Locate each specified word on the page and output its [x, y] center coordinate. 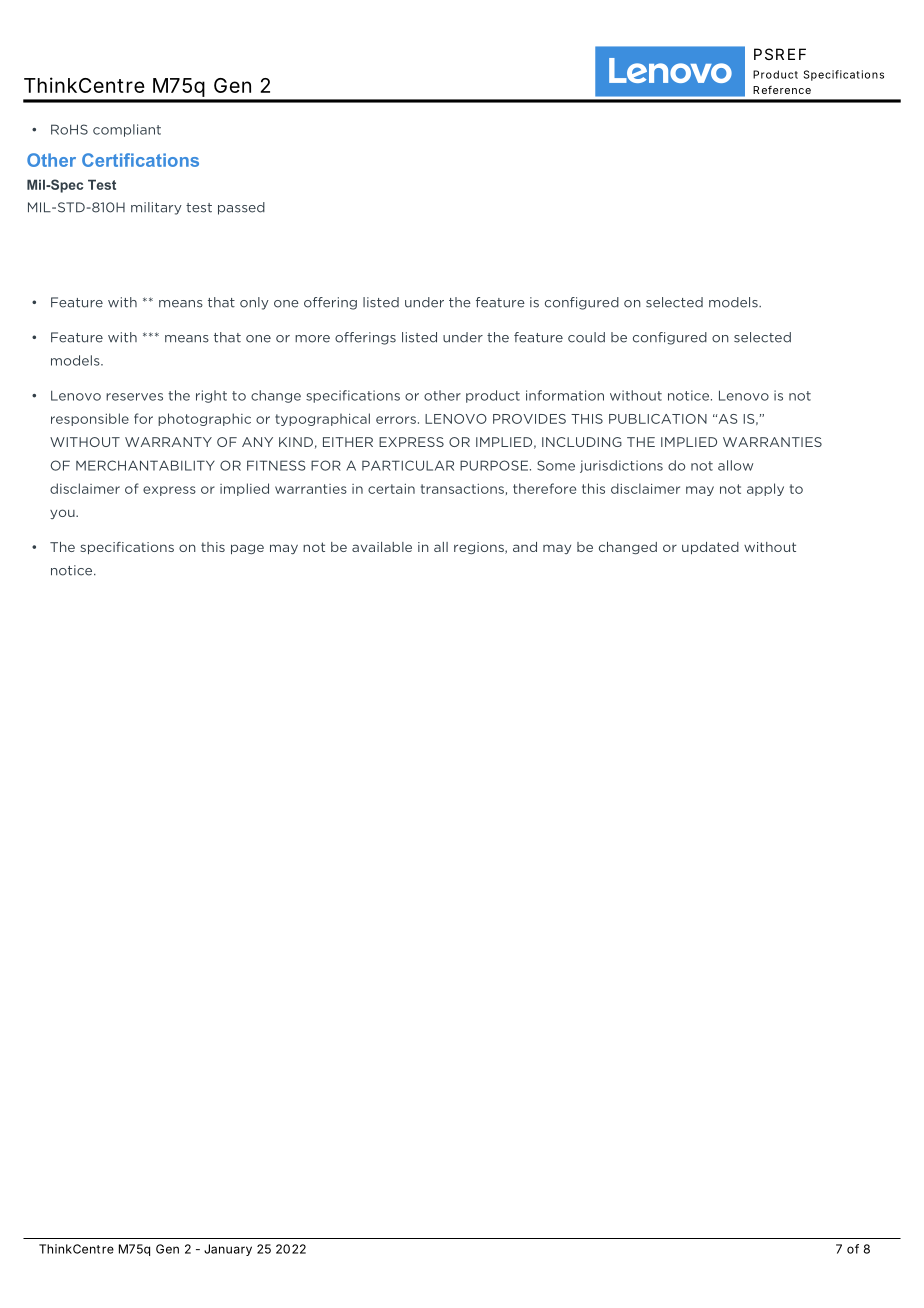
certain [391, 489]
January [228, 1250]
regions [480, 548]
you [63, 514]
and [525, 547]
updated [710, 548]
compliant [127, 130]
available [382, 547]
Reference [782, 90]
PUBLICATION [658, 419]
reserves [134, 397]
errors [396, 420]
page [247, 549]
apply [765, 489]
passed [241, 208]
